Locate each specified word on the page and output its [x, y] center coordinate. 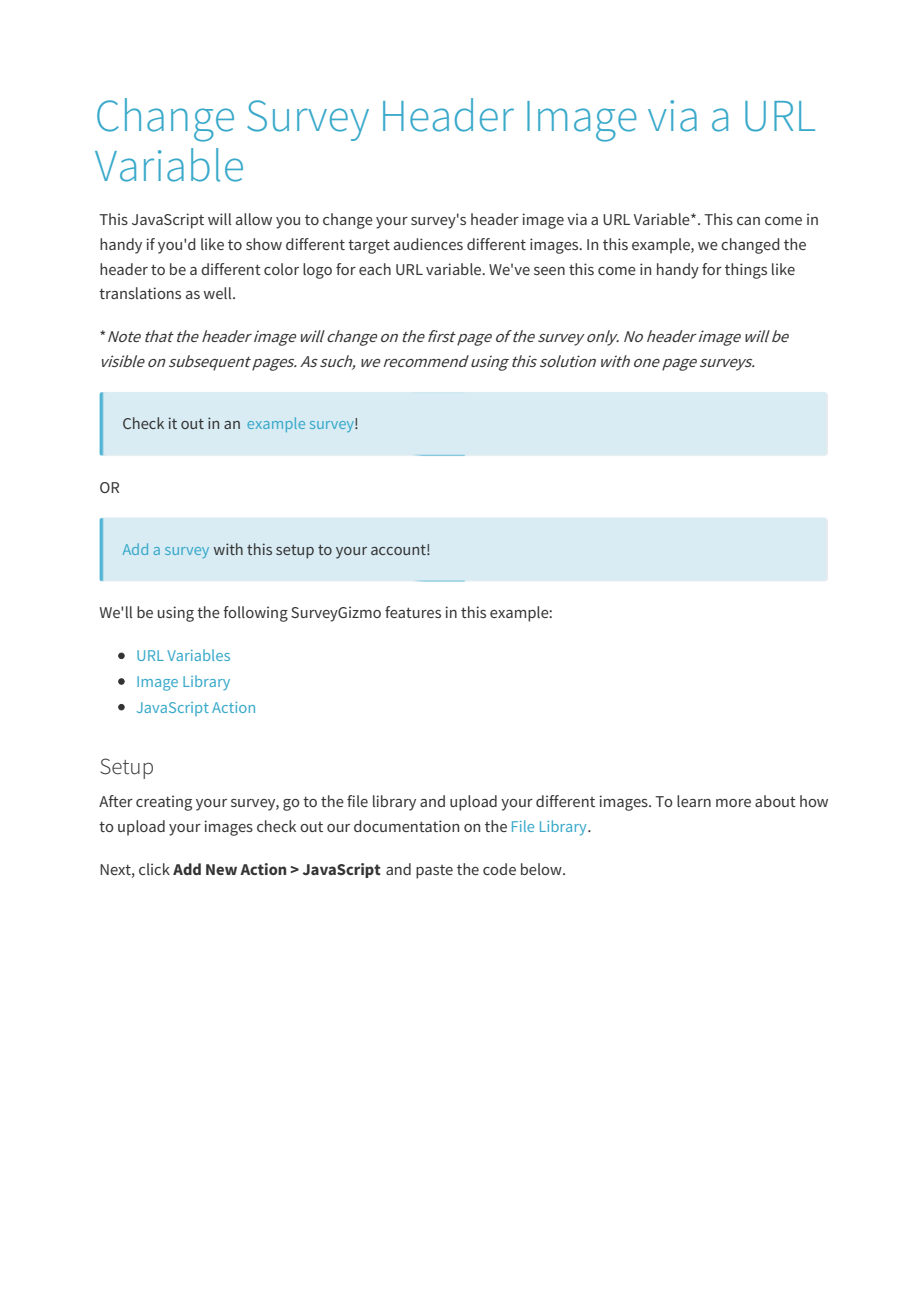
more [733, 803]
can [748, 221]
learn [694, 801]
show [264, 244]
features [413, 612]
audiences [428, 244]
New [221, 869]
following [255, 614]
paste [434, 872]
